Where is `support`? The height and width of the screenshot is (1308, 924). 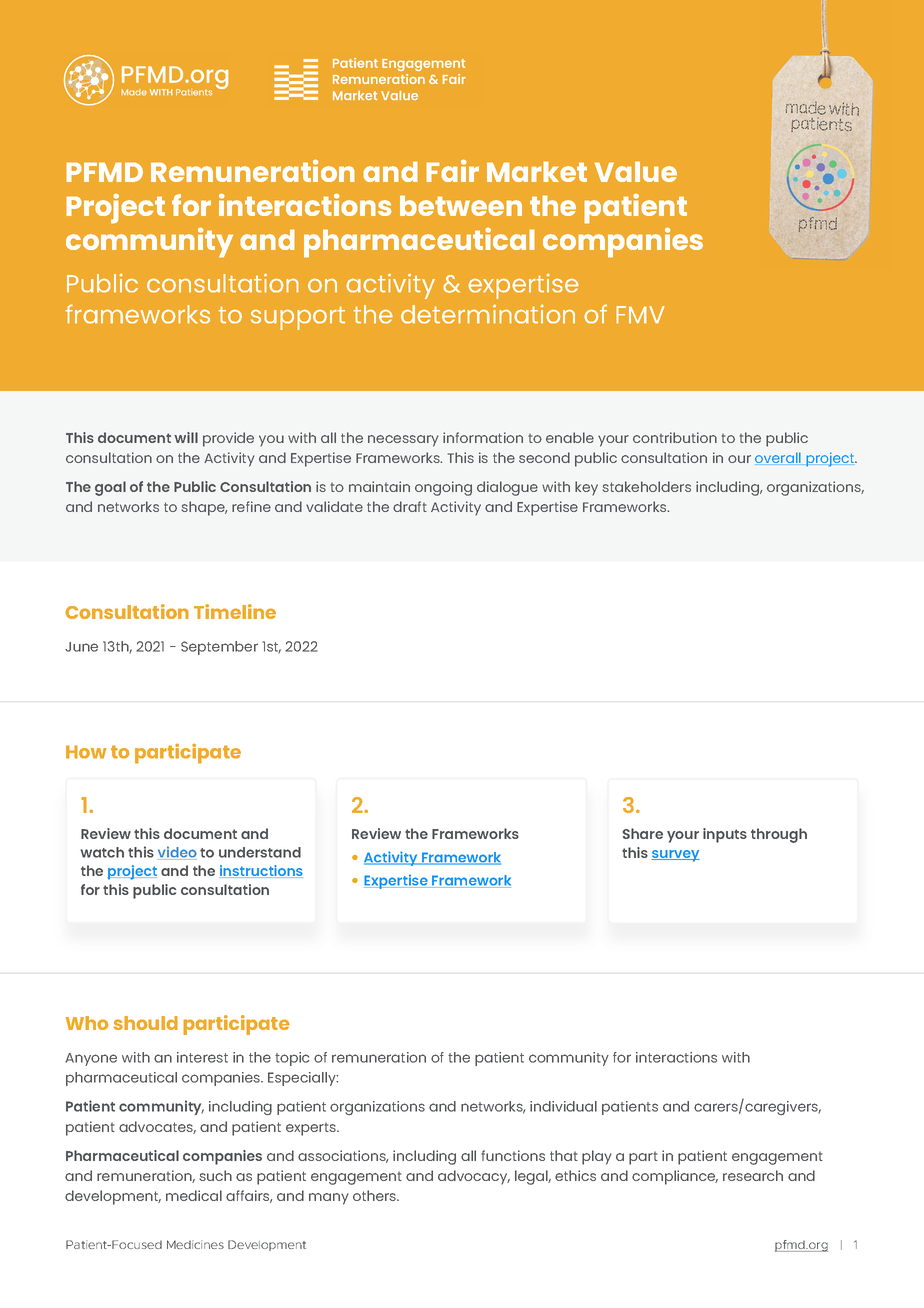
support is located at coordinates (298, 318).
